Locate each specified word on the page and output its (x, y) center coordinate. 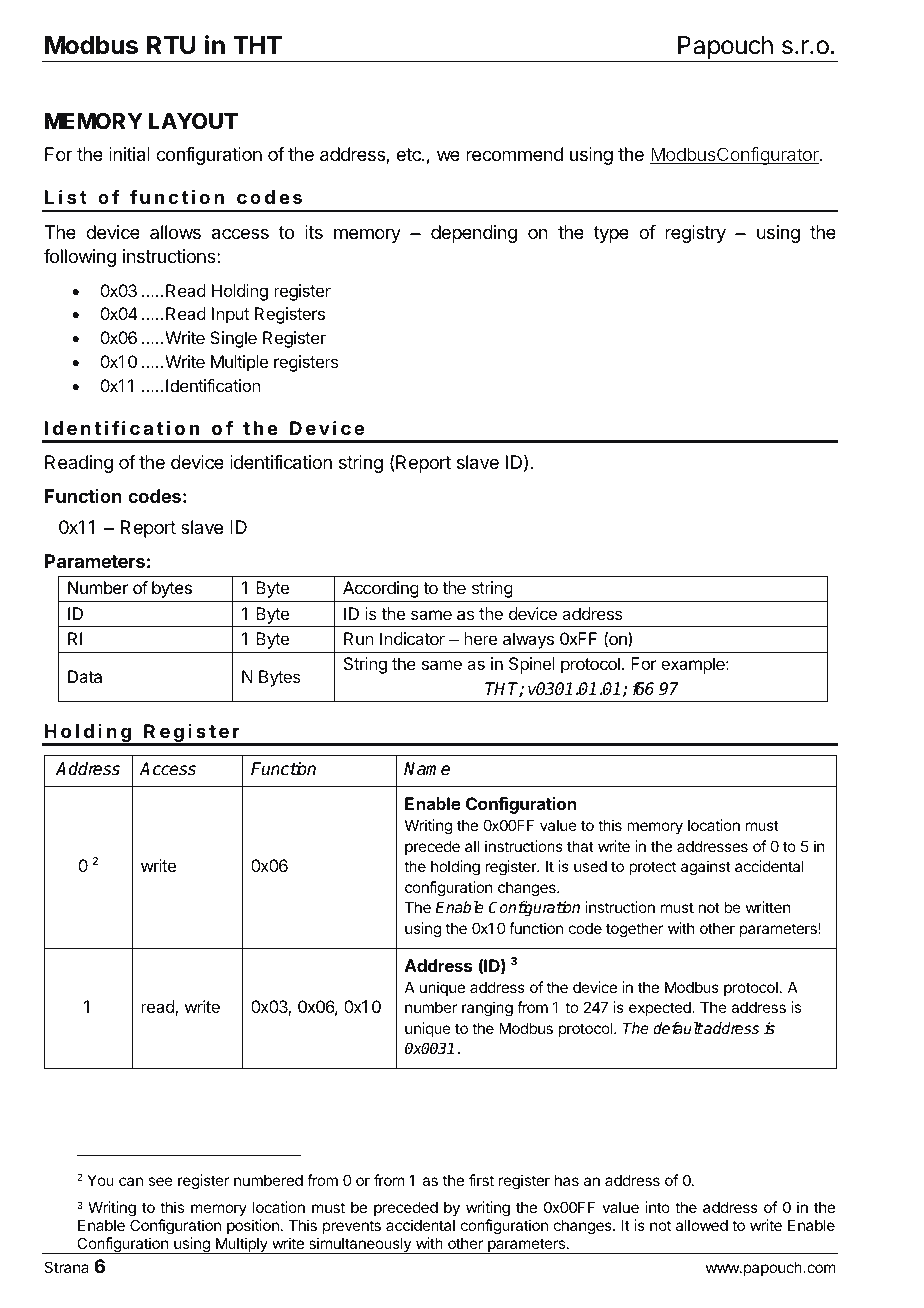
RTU (171, 45)
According (381, 589)
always (528, 640)
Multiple (239, 363)
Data (85, 676)
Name (427, 768)
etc (409, 154)
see (160, 1181)
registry (695, 234)
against (706, 868)
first (481, 1180)
